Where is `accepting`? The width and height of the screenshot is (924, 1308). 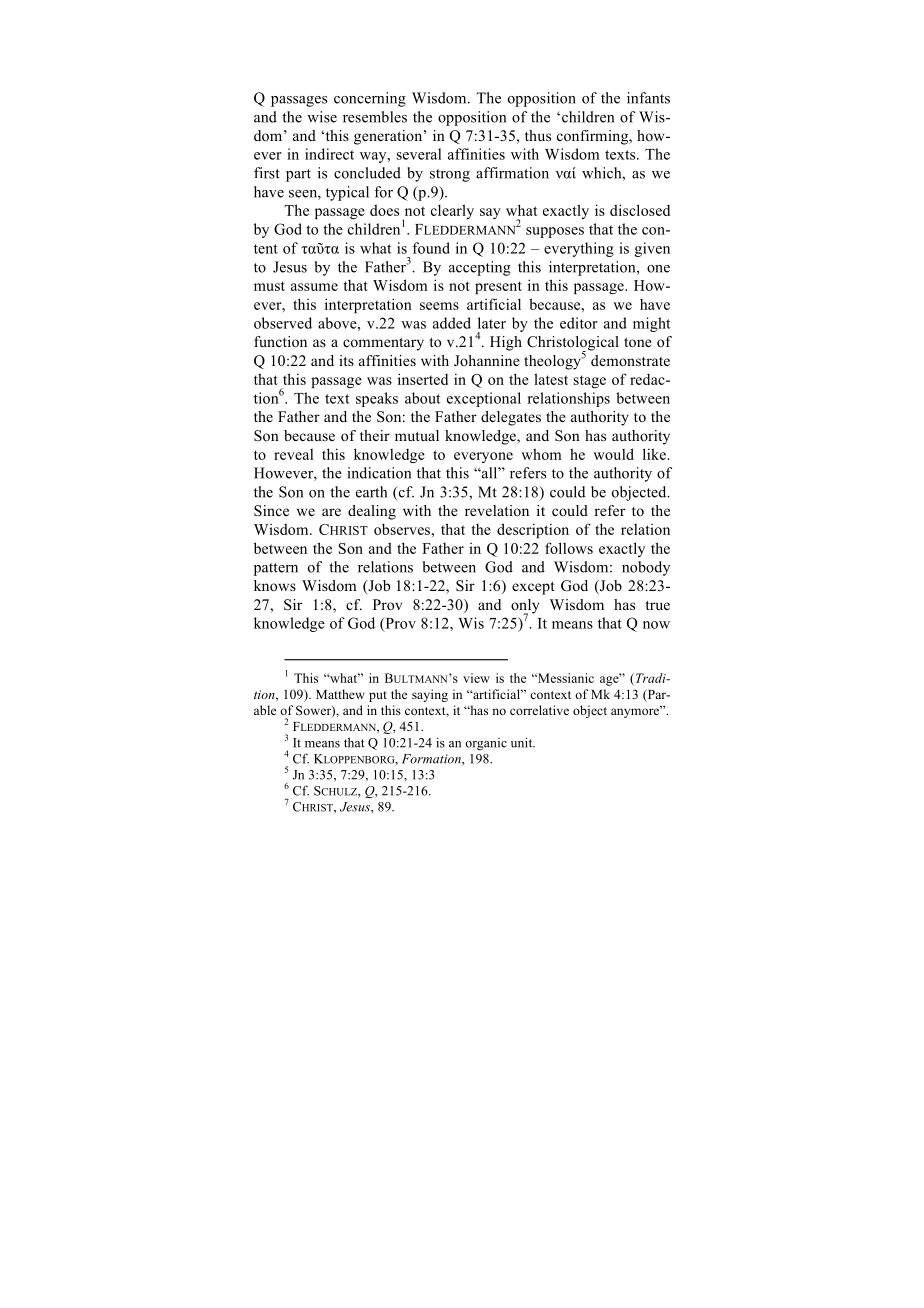 accepting is located at coordinates (480, 268).
